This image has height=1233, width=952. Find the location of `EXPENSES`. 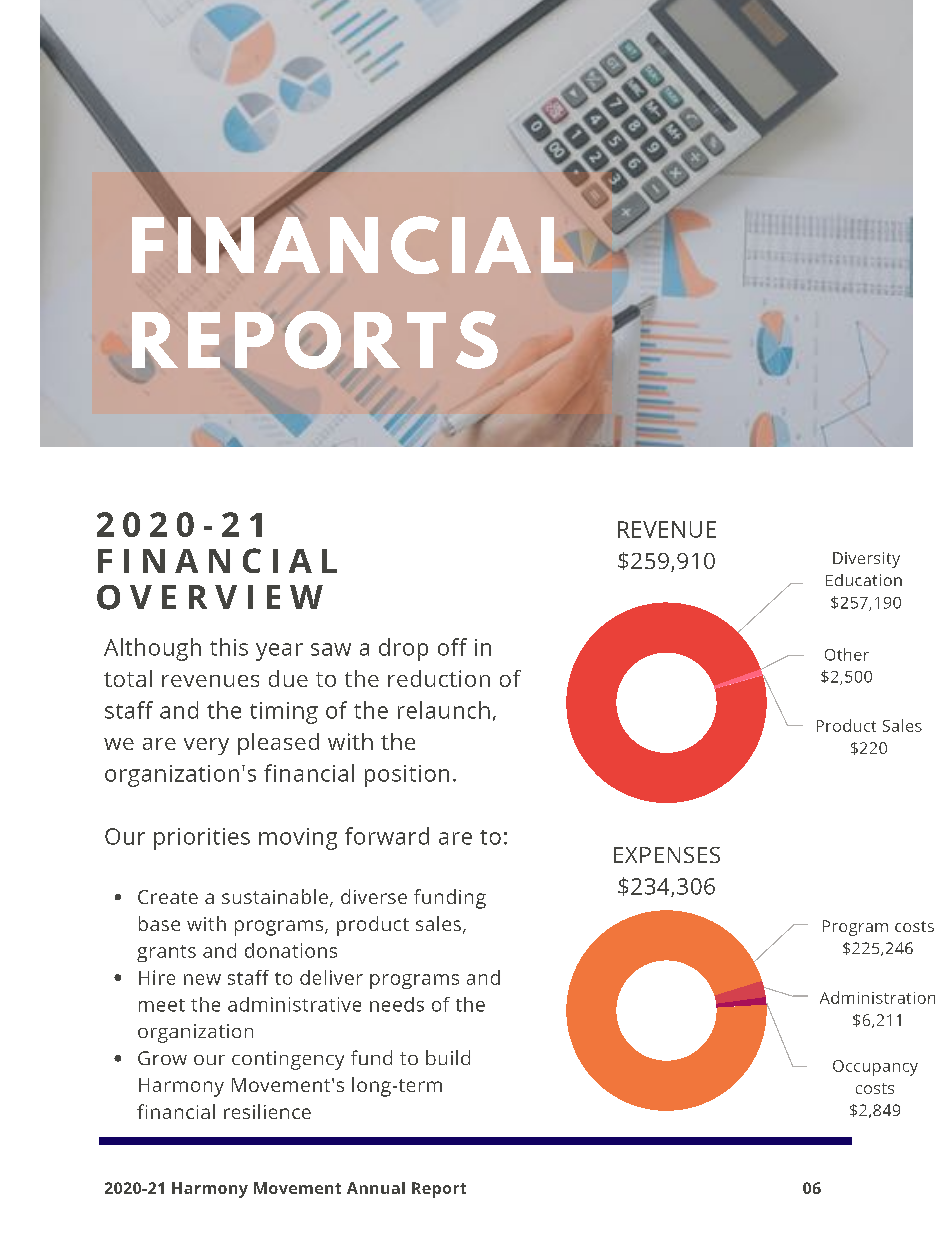

EXPENSES is located at coordinates (667, 855).
